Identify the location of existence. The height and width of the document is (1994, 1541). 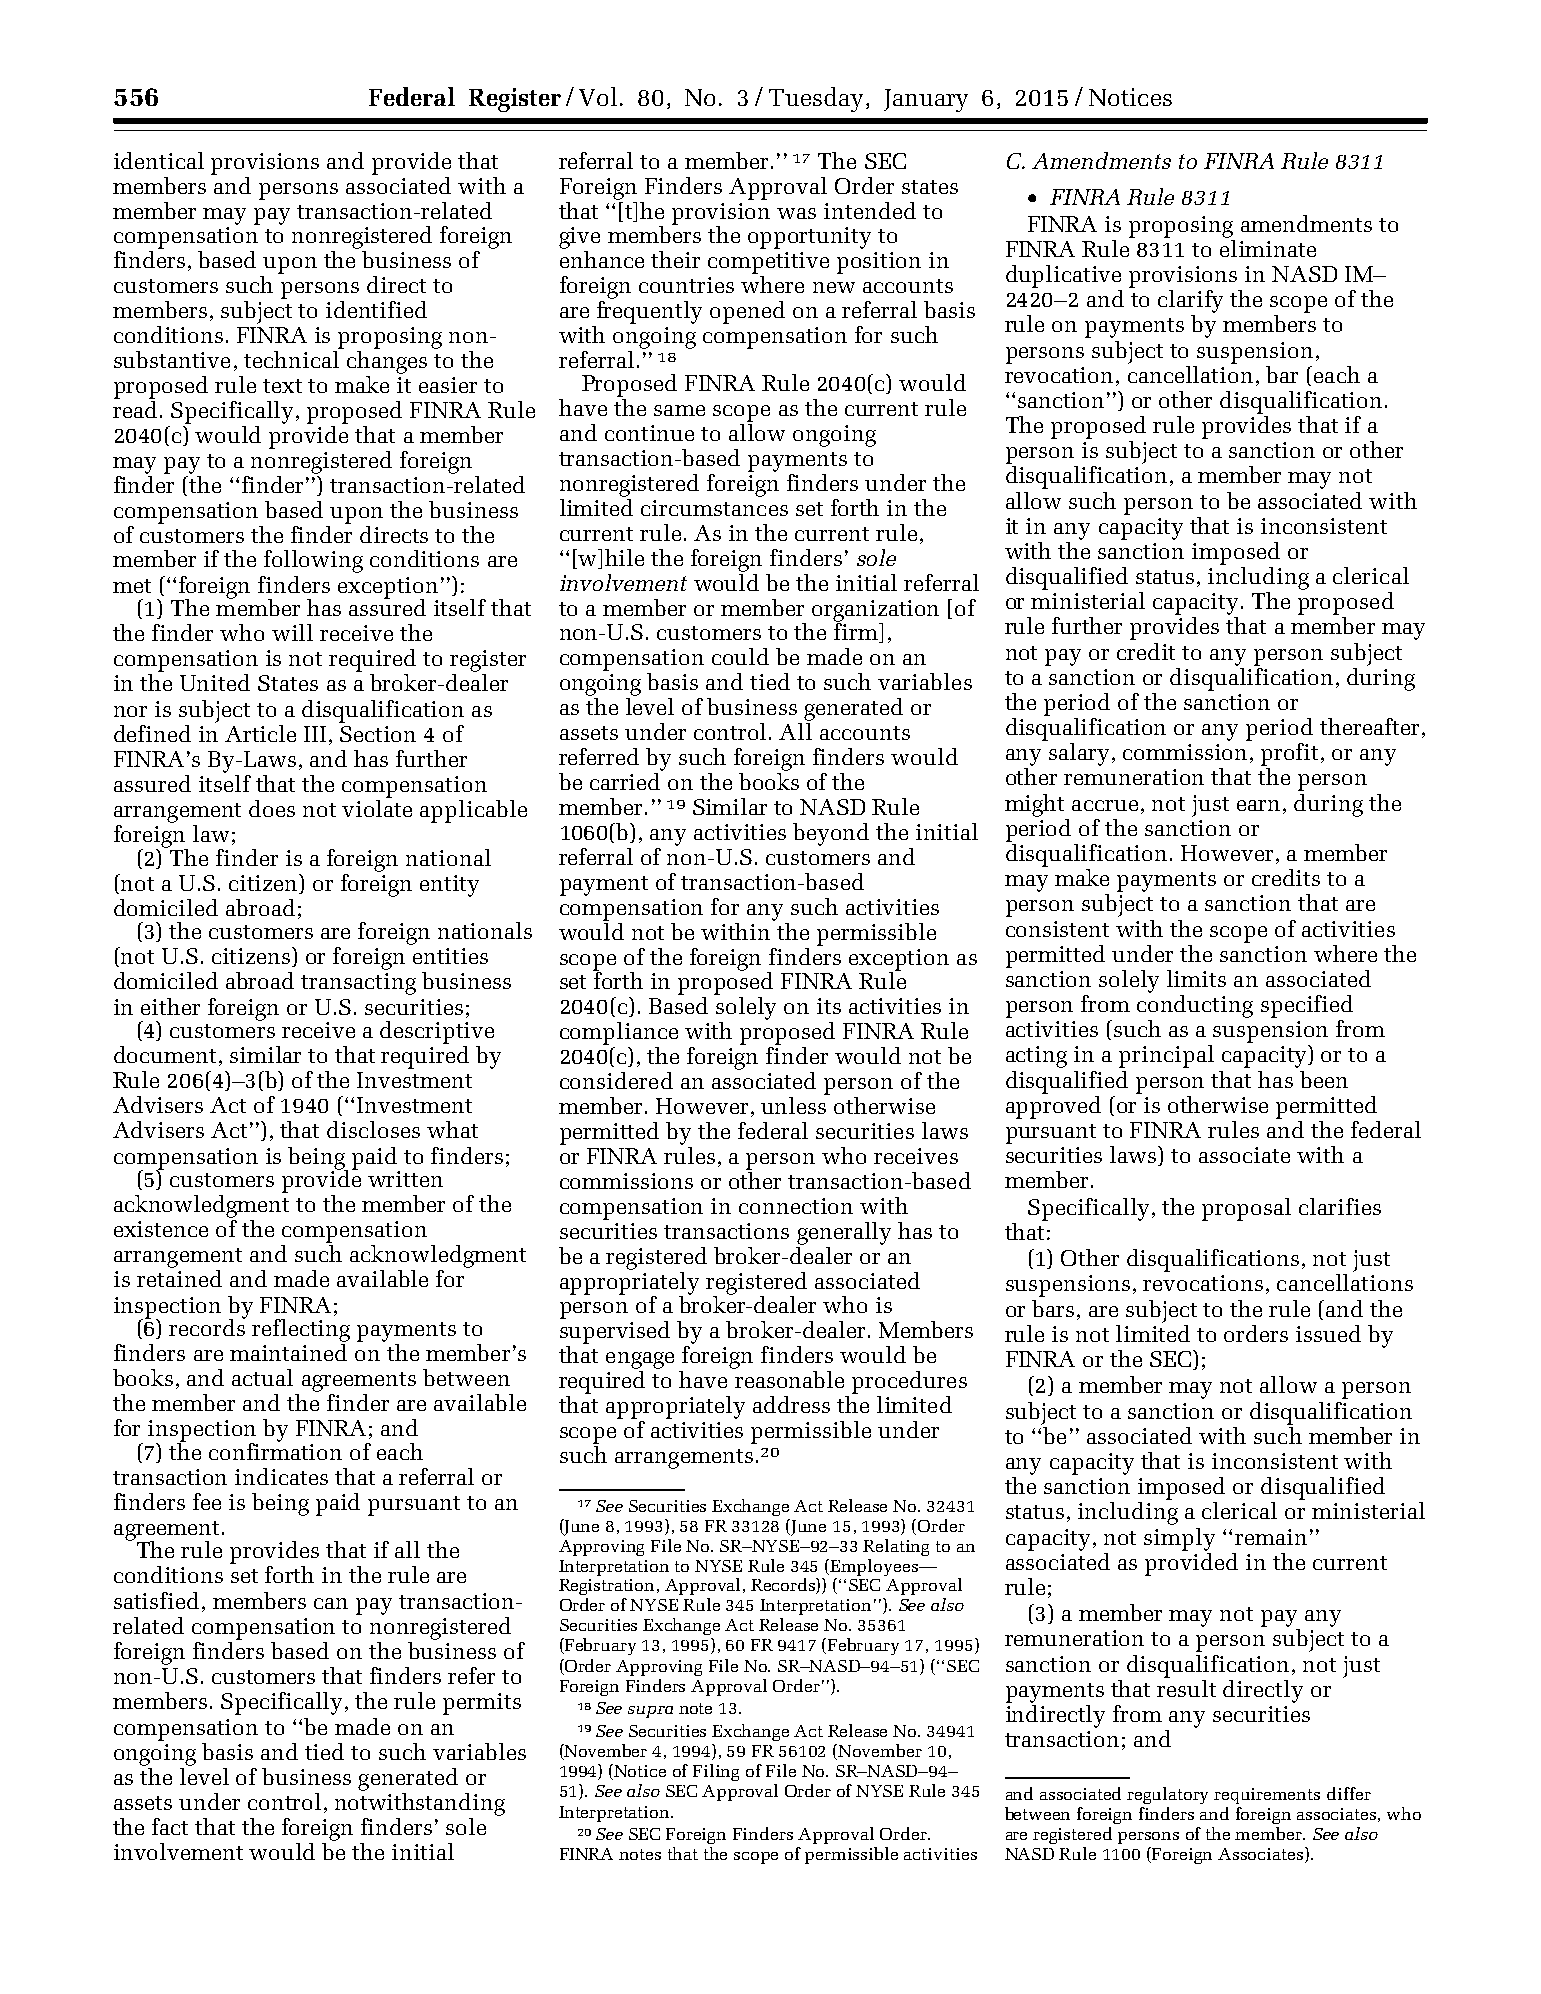
(161, 1229).
